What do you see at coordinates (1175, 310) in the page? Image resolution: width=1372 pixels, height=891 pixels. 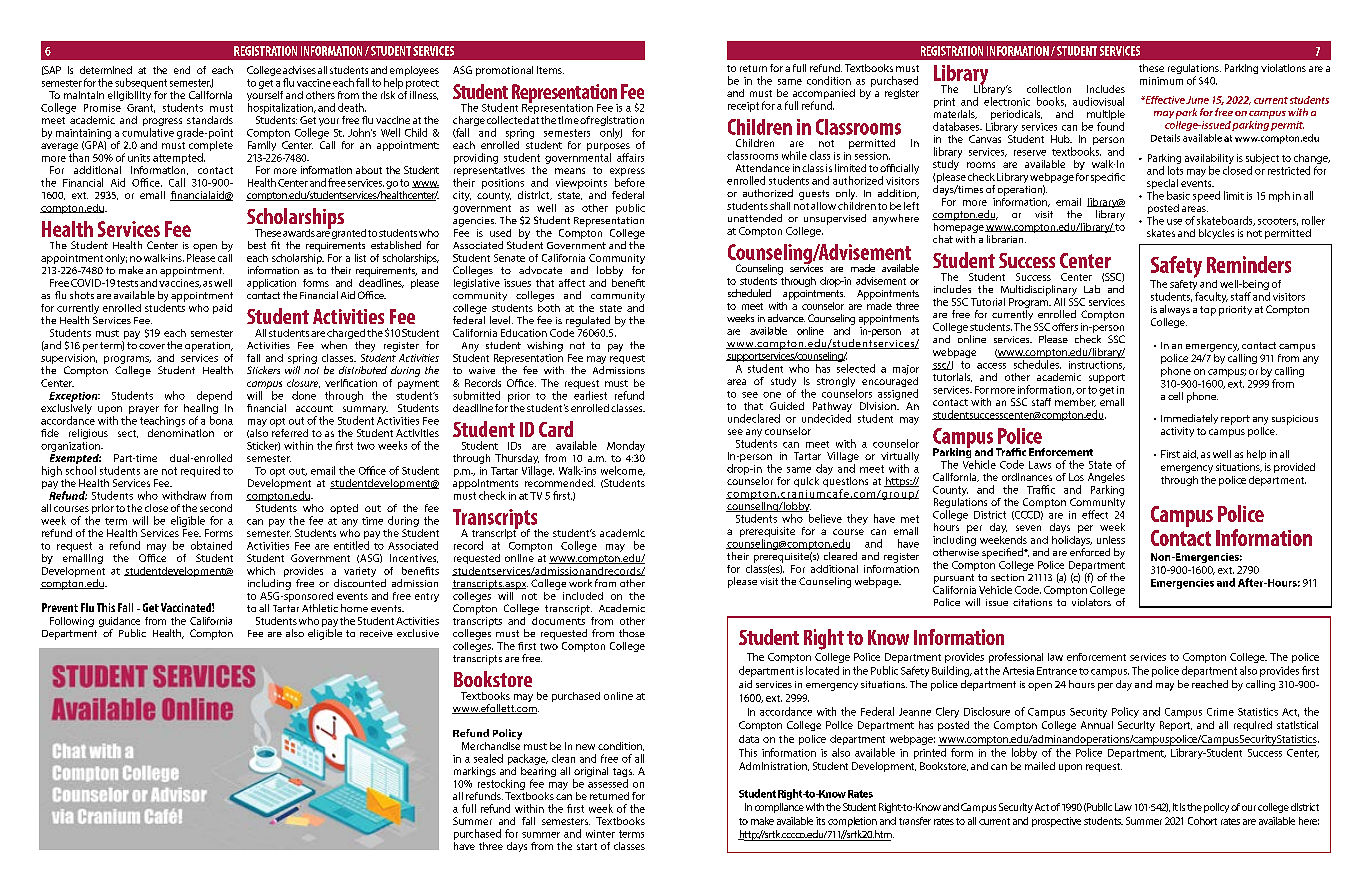 I see `always` at bounding box center [1175, 310].
